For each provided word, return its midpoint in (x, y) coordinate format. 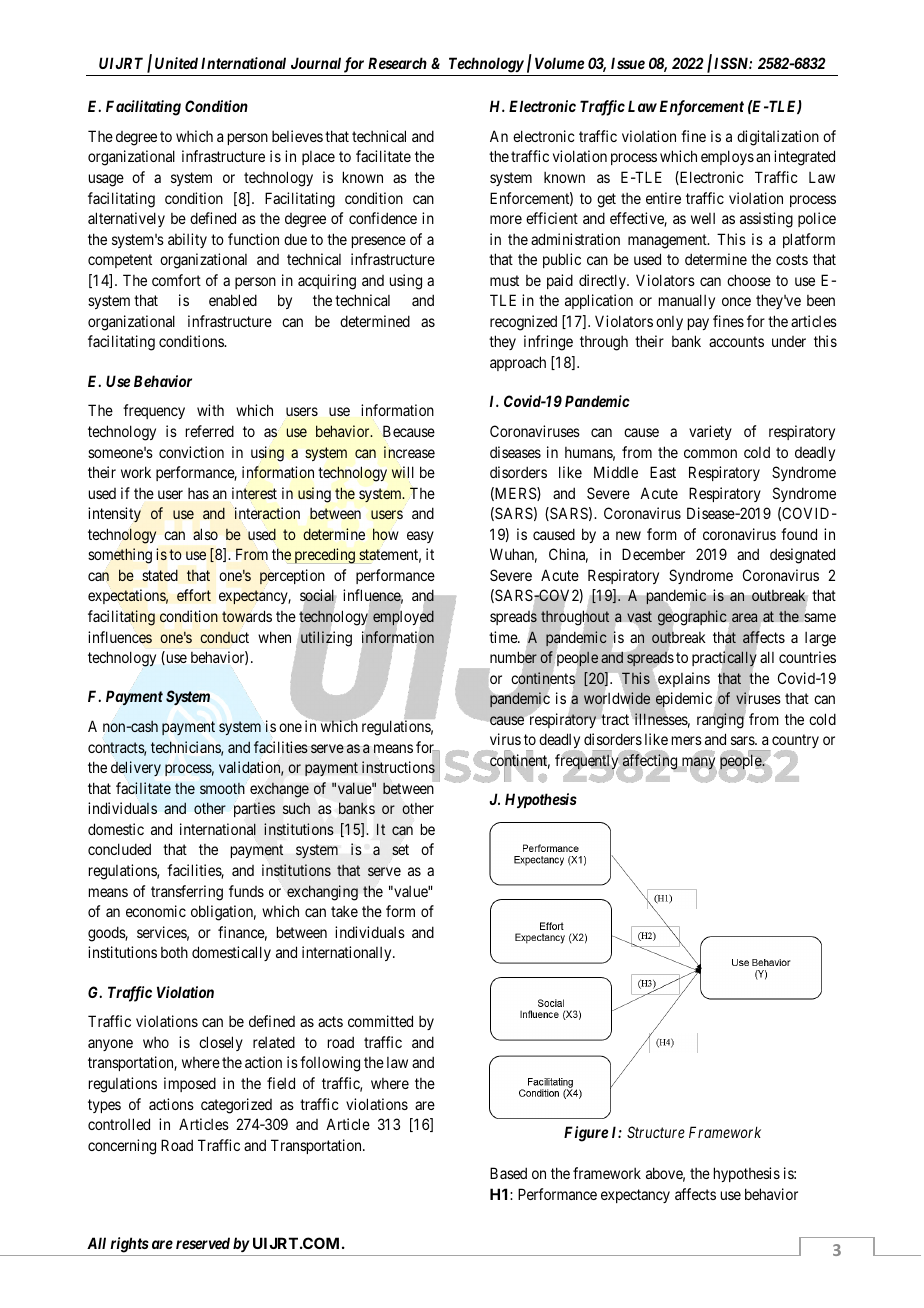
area (744, 617)
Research (397, 63)
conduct (224, 637)
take (344, 911)
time (504, 637)
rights (129, 1245)
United (176, 63)
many (699, 764)
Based (508, 1173)
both (174, 952)
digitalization (778, 138)
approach (518, 363)
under (789, 341)
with (210, 410)
